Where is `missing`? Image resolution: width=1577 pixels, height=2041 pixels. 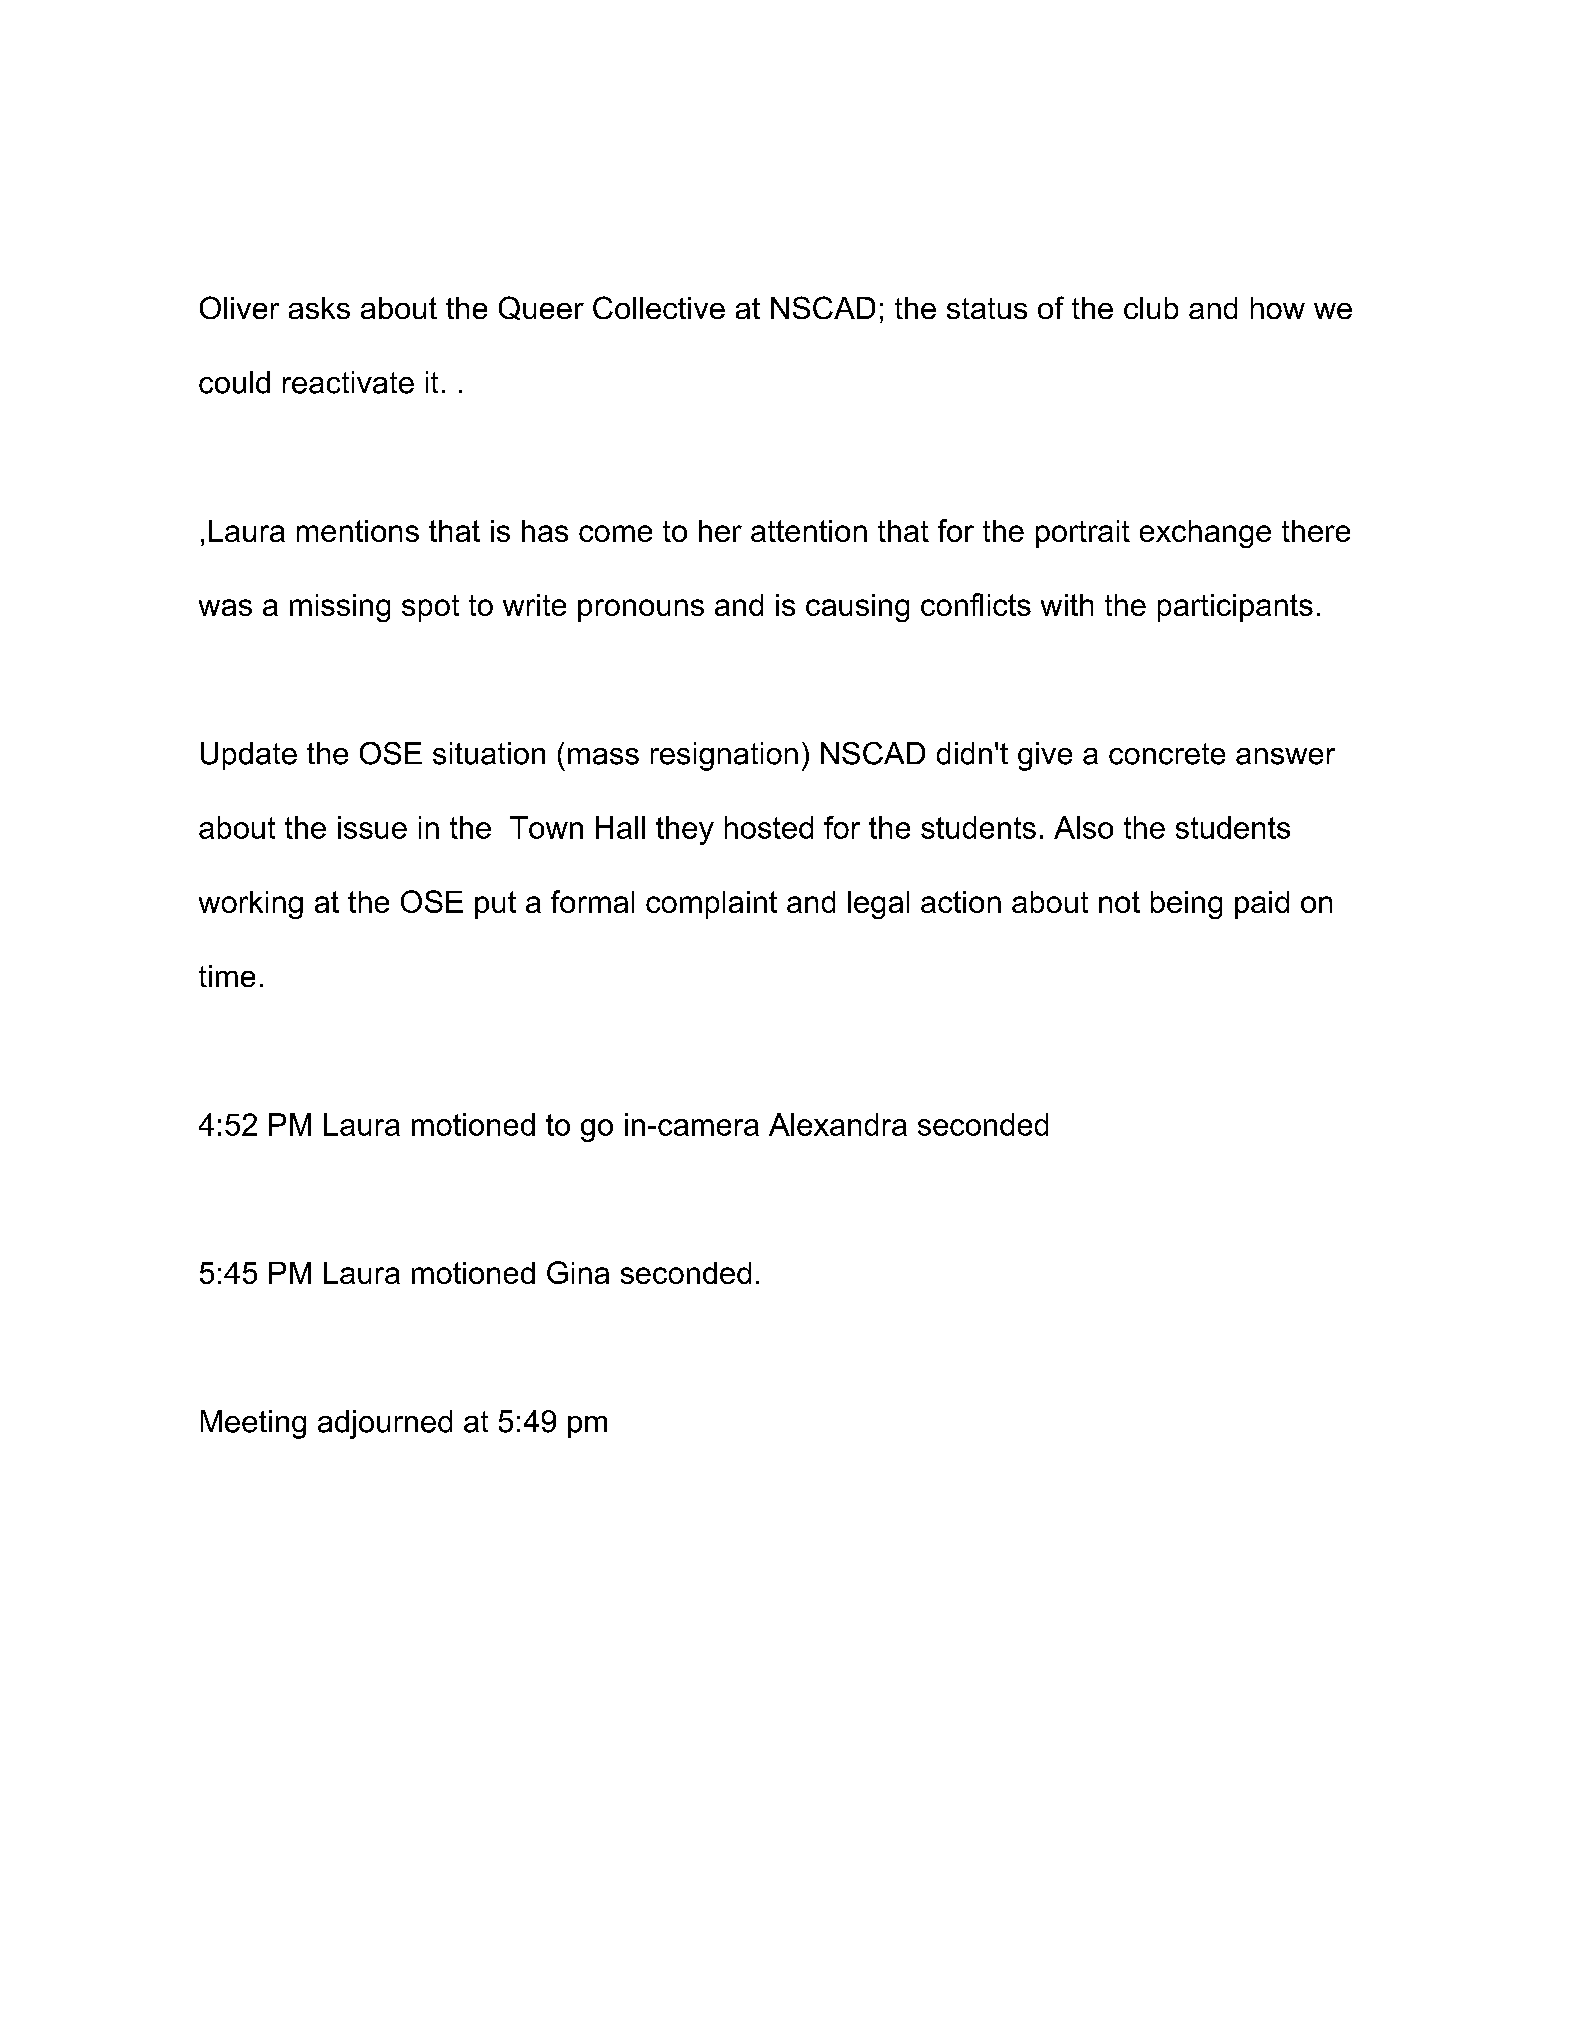
missing is located at coordinates (340, 608).
